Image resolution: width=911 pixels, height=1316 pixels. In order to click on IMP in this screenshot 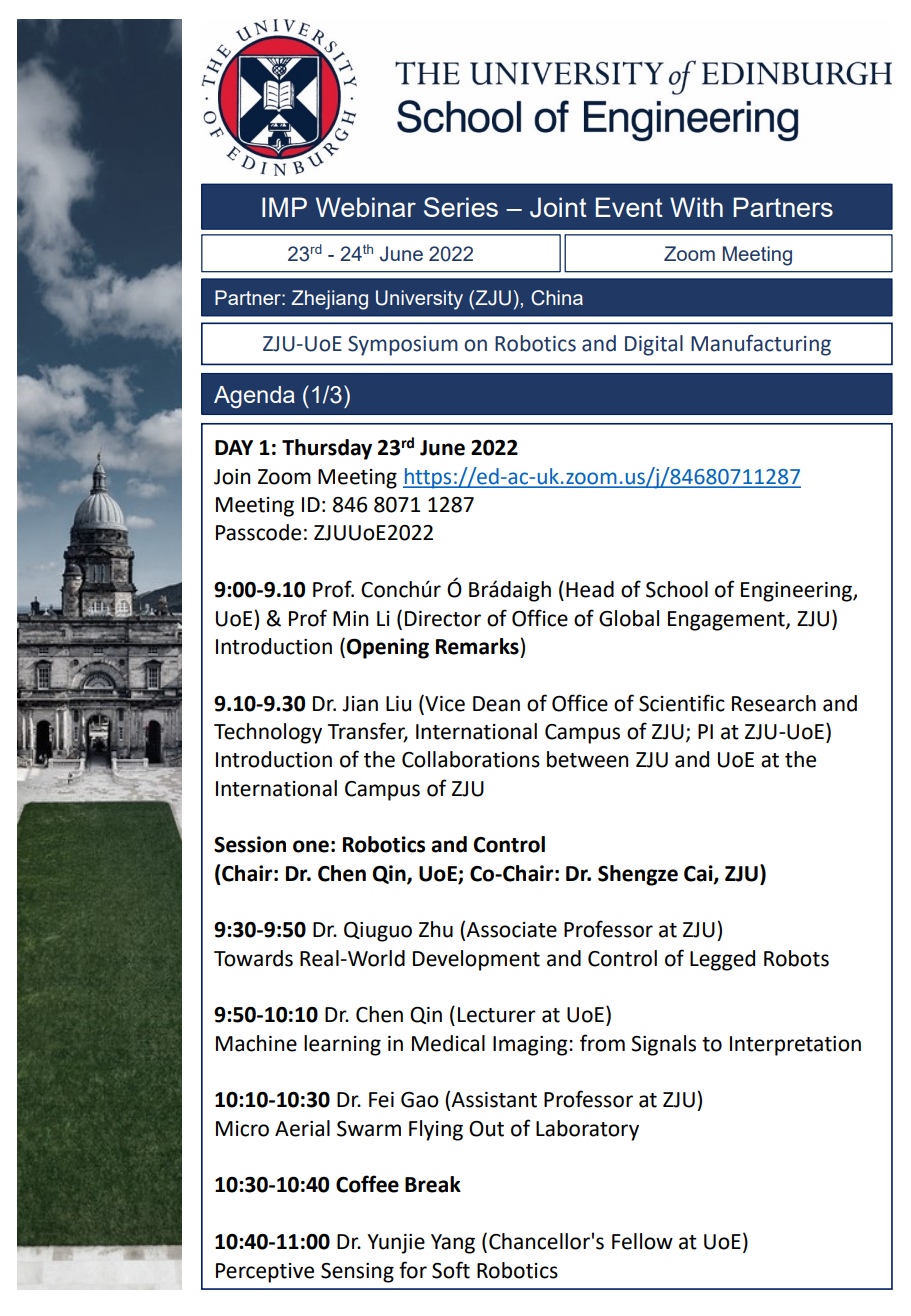, I will do `click(284, 207)`.
